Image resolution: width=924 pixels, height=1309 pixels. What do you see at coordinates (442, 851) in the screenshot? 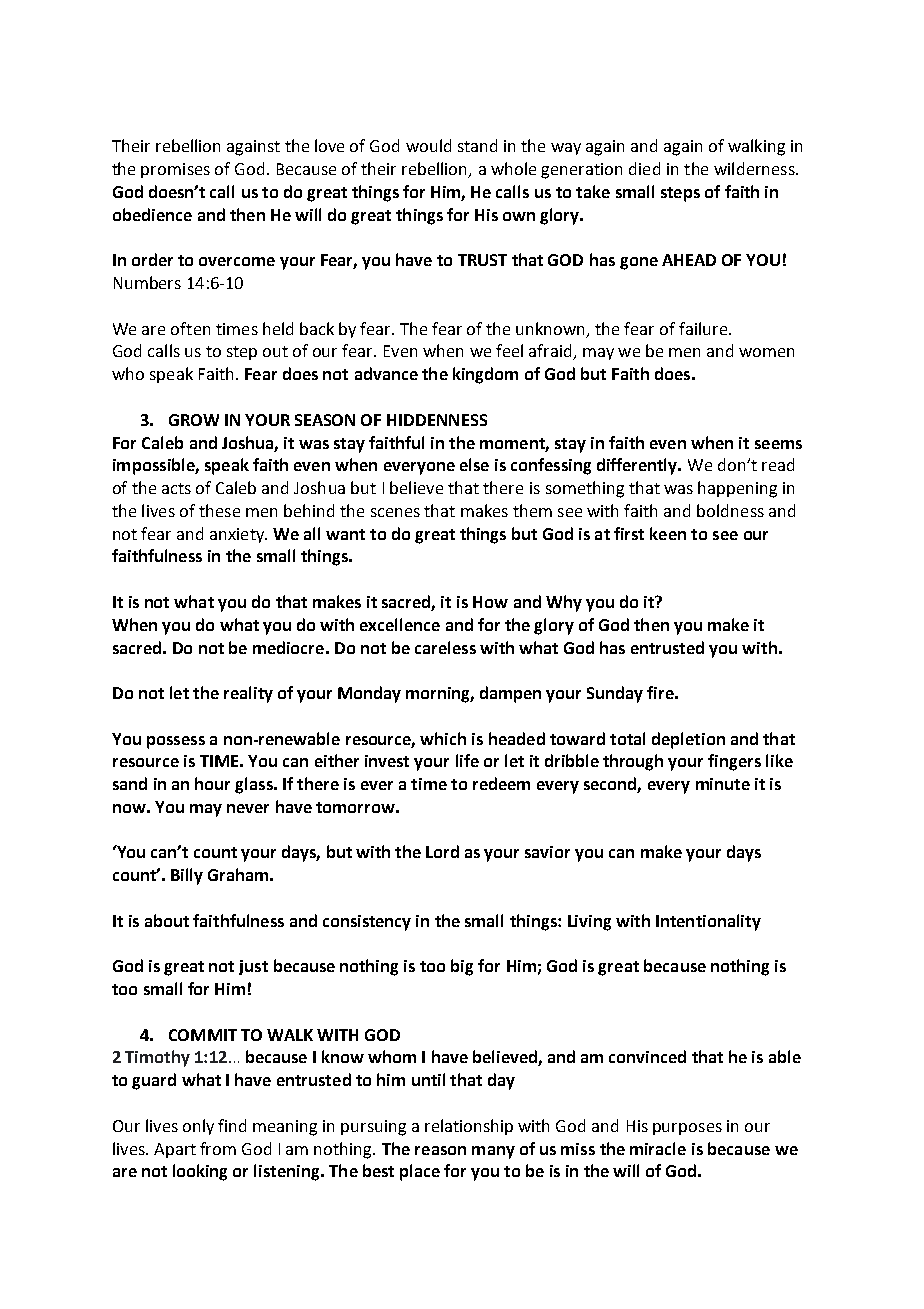
I see `Lord` at bounding box center [442, 851].
